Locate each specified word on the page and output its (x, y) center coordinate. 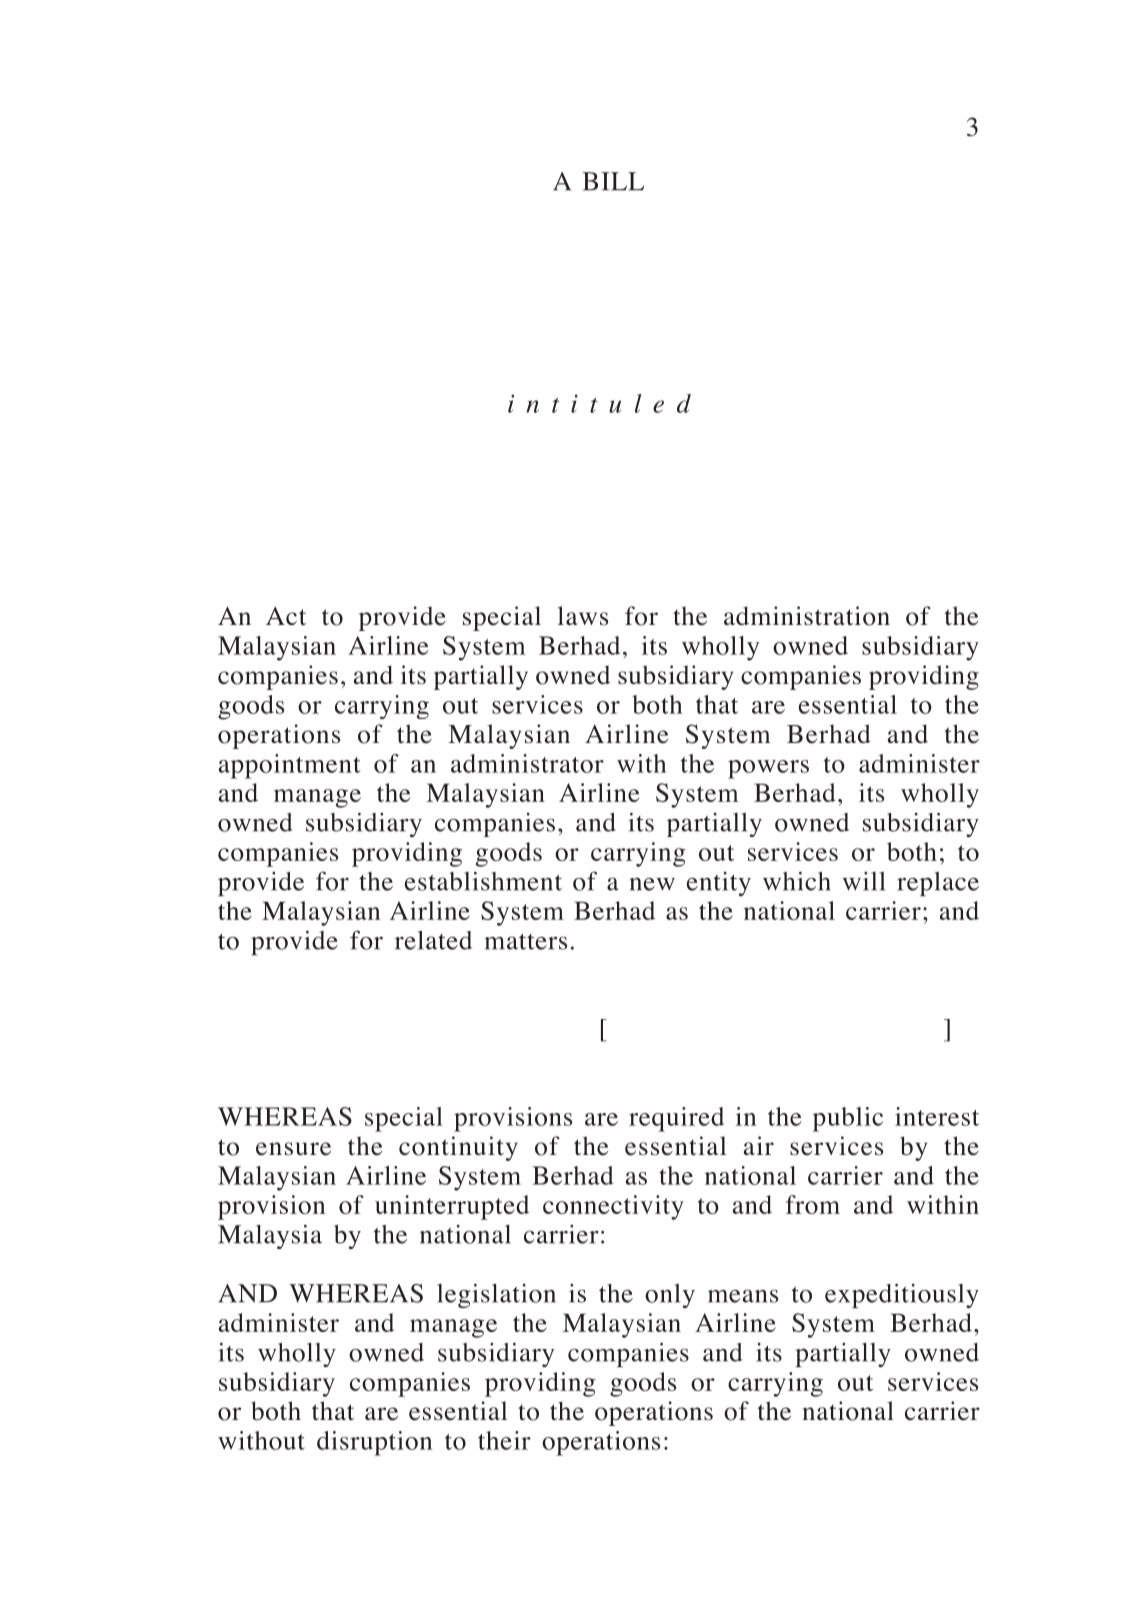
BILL (613, 181)
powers (768, 769)
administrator (527, 763)
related (433, 940)
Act (286, 616)
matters (525, 942)
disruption (374, 1443)
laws (582, 615)
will (864, 881)
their (504, 1440)
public (848, 1119)
